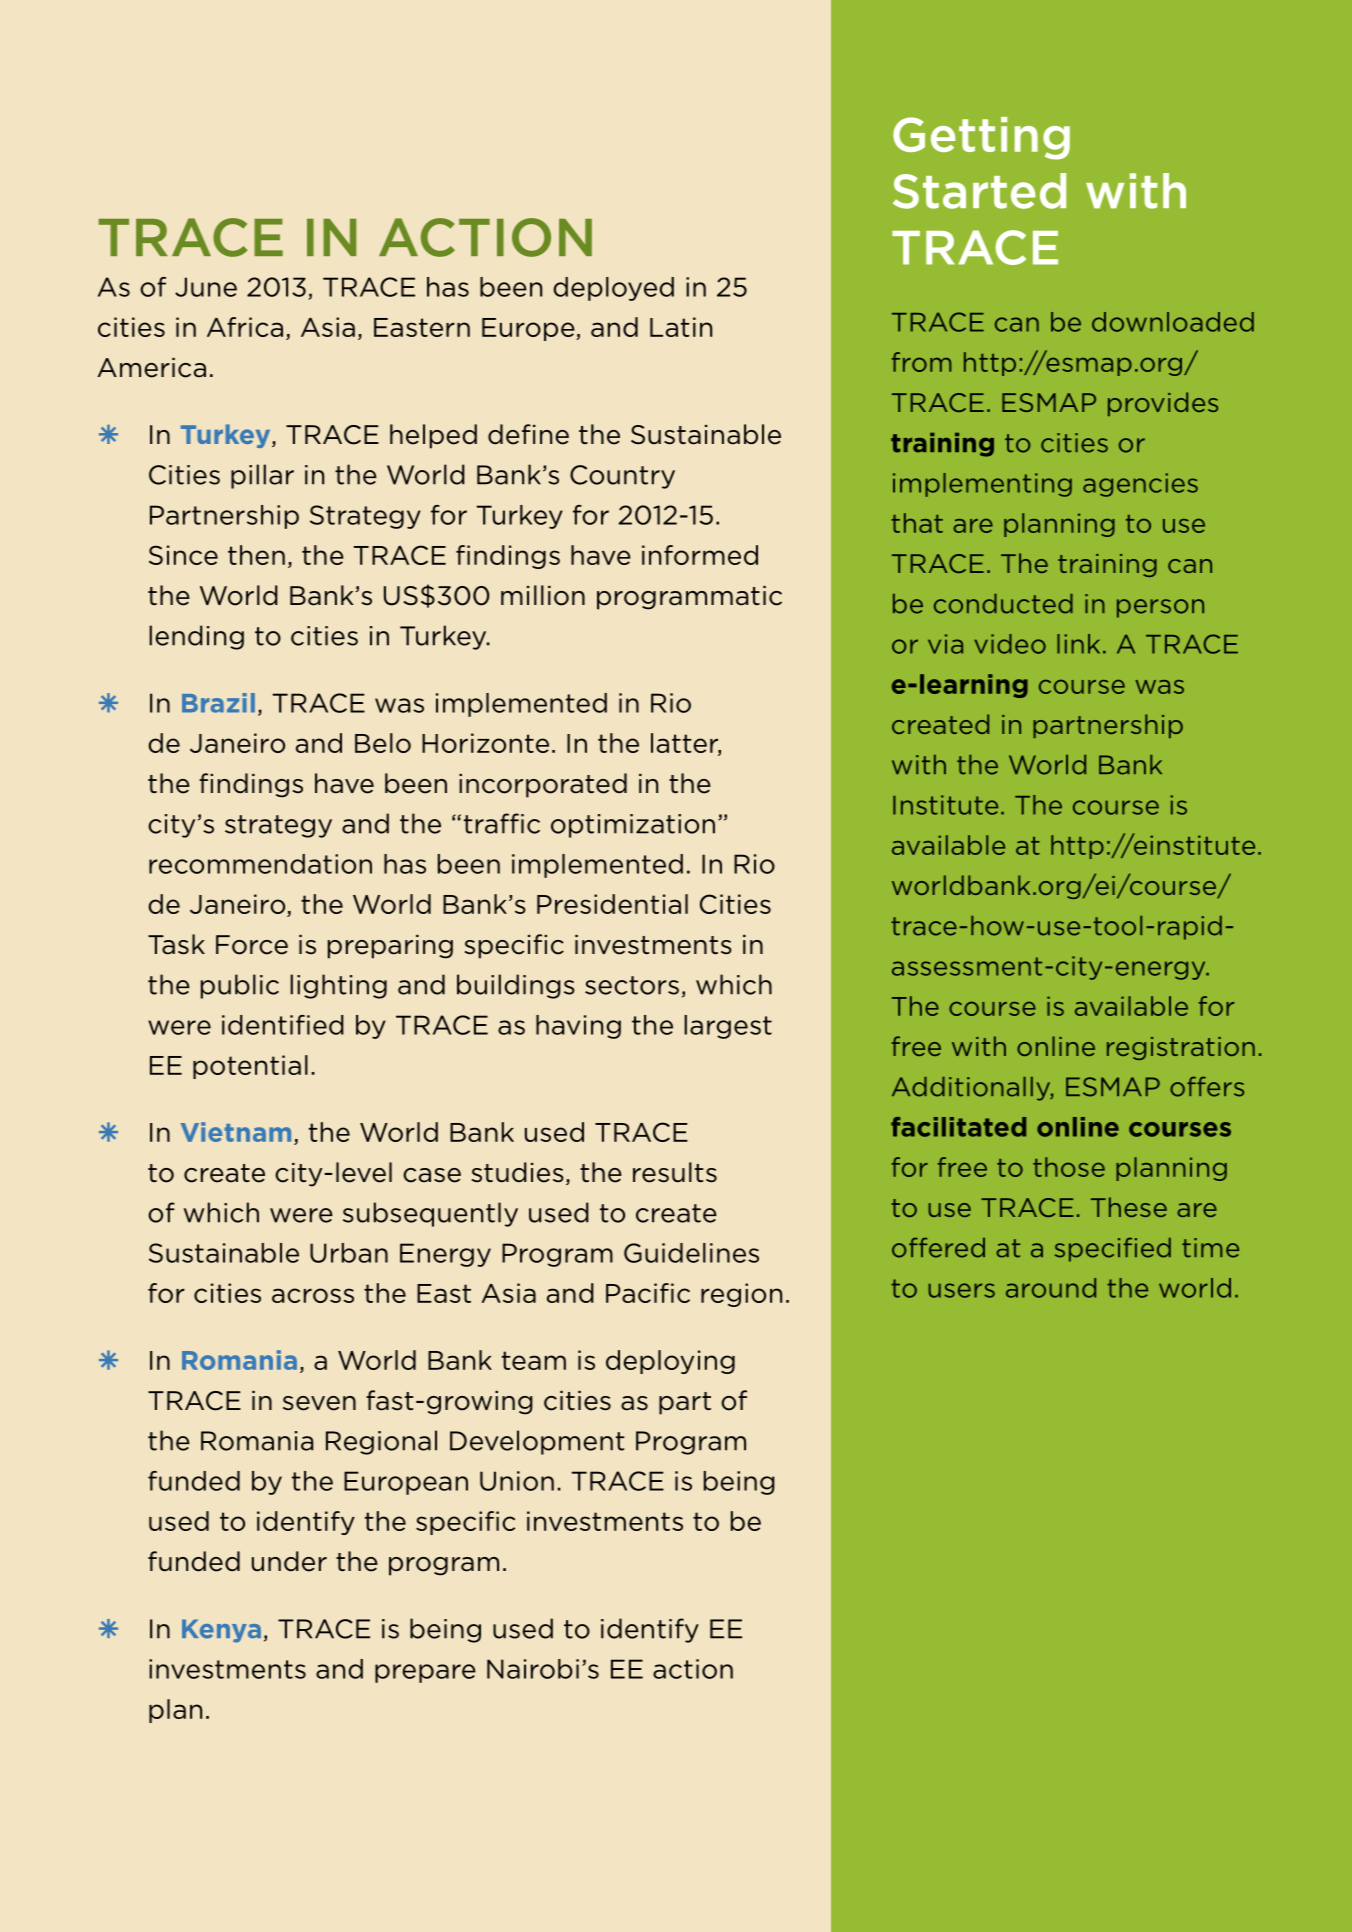 This screenshot has width=1352, height=1932. What do you see at coordinates (221, 1631) in the screenshot?
I see `Kenya` at bounding box center [221, 1631].
